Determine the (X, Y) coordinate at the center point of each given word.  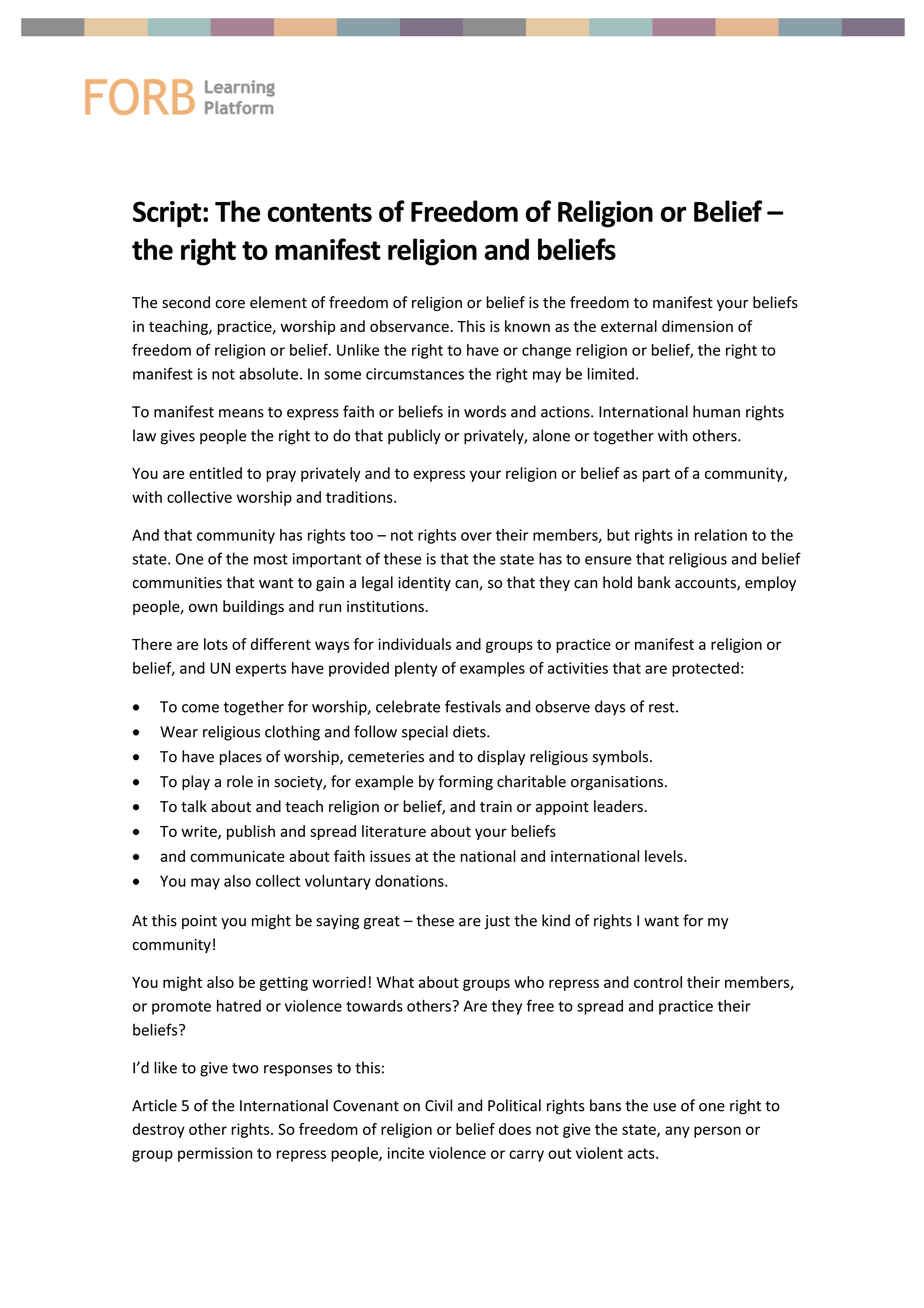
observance (409, 326)
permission (215, 1154)
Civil (438, 1105)
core (230, 304)
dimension (697, 326)
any (677, 1132)
